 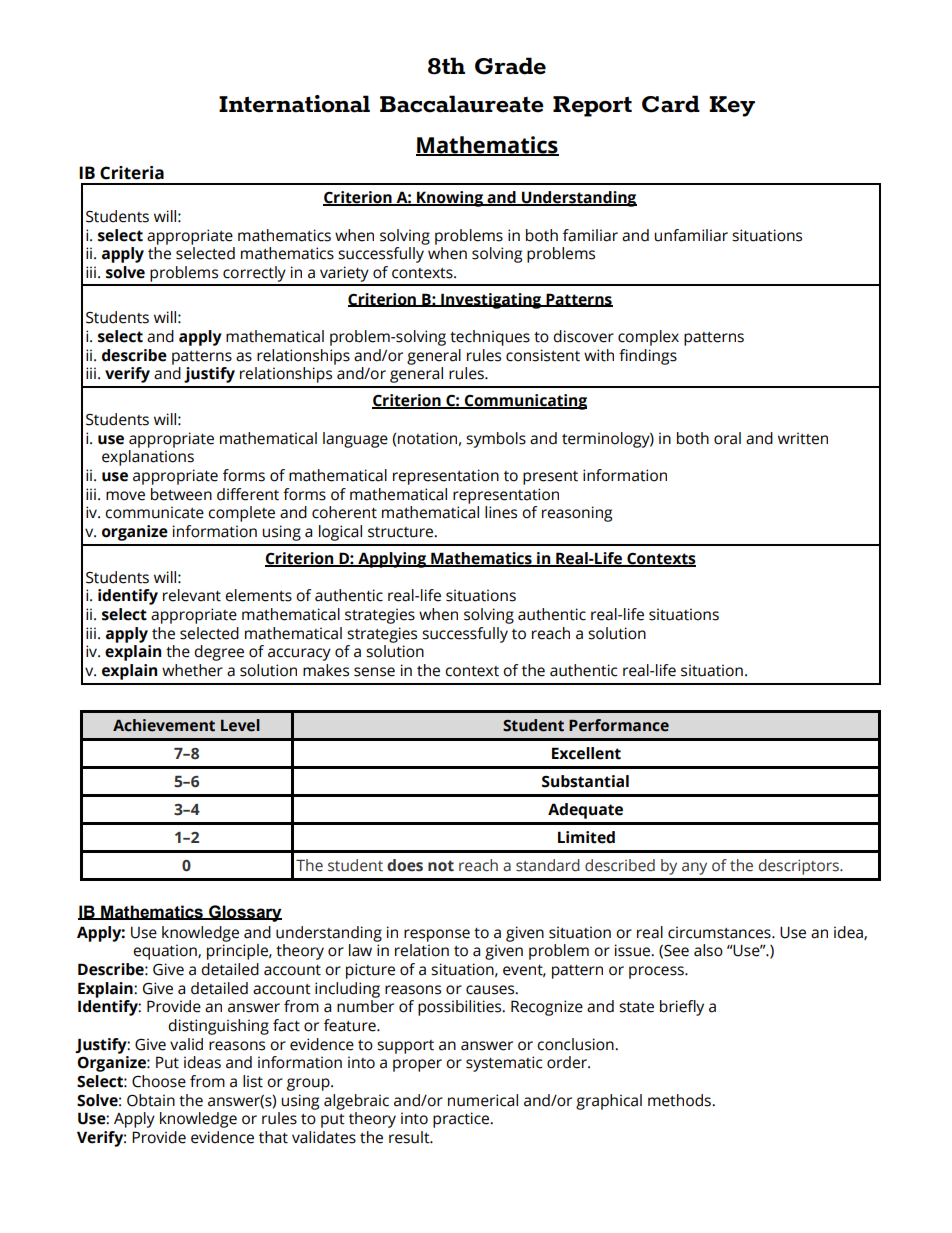 I want to click on reasoning, so click(x=577, y=514).
